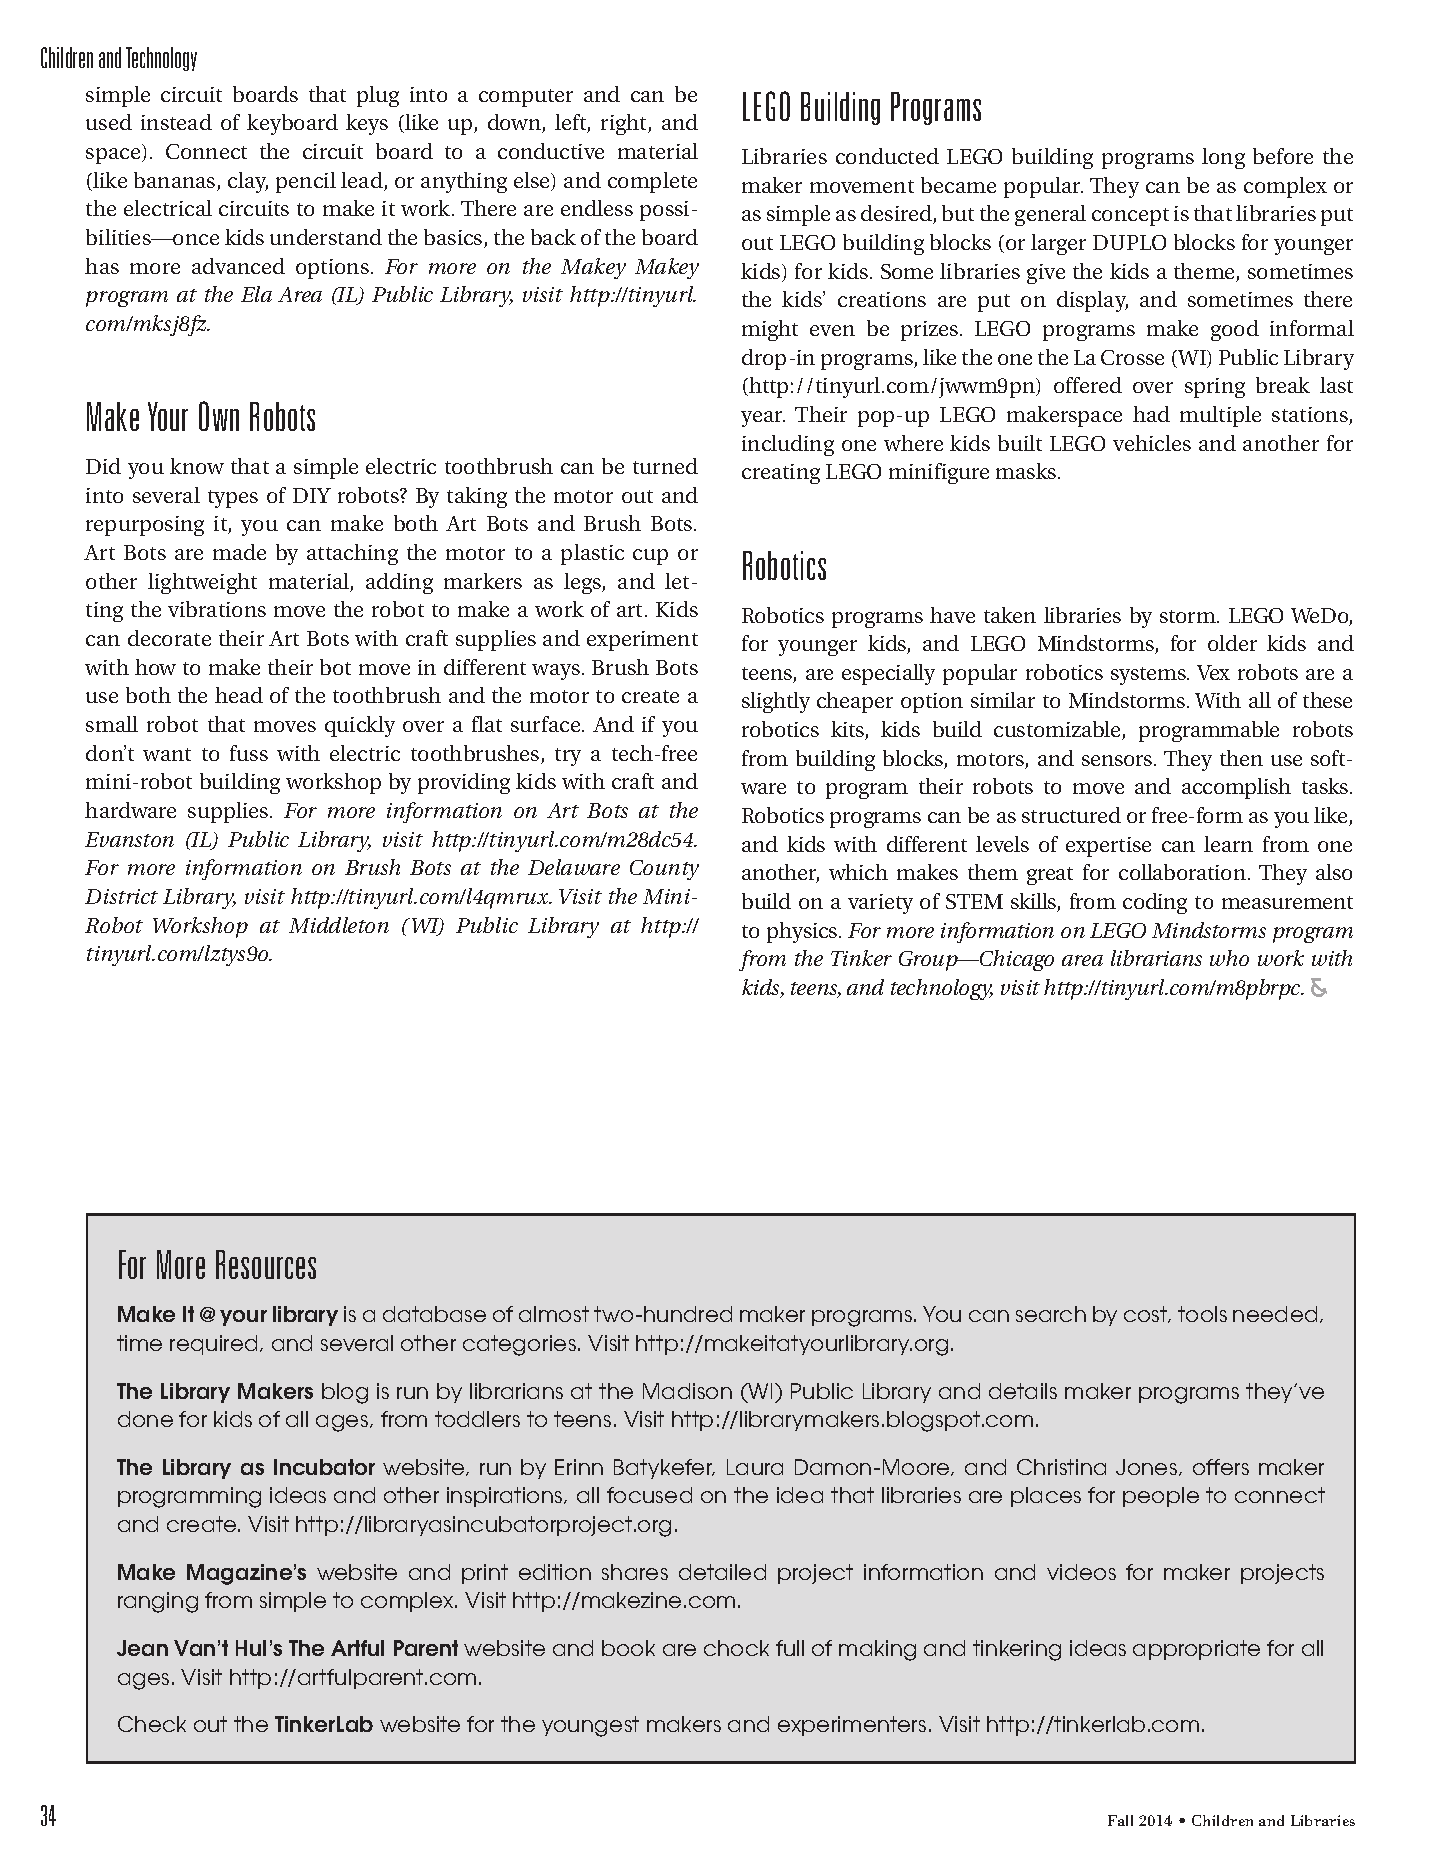  I want to click on complete, so click(652, 182).
